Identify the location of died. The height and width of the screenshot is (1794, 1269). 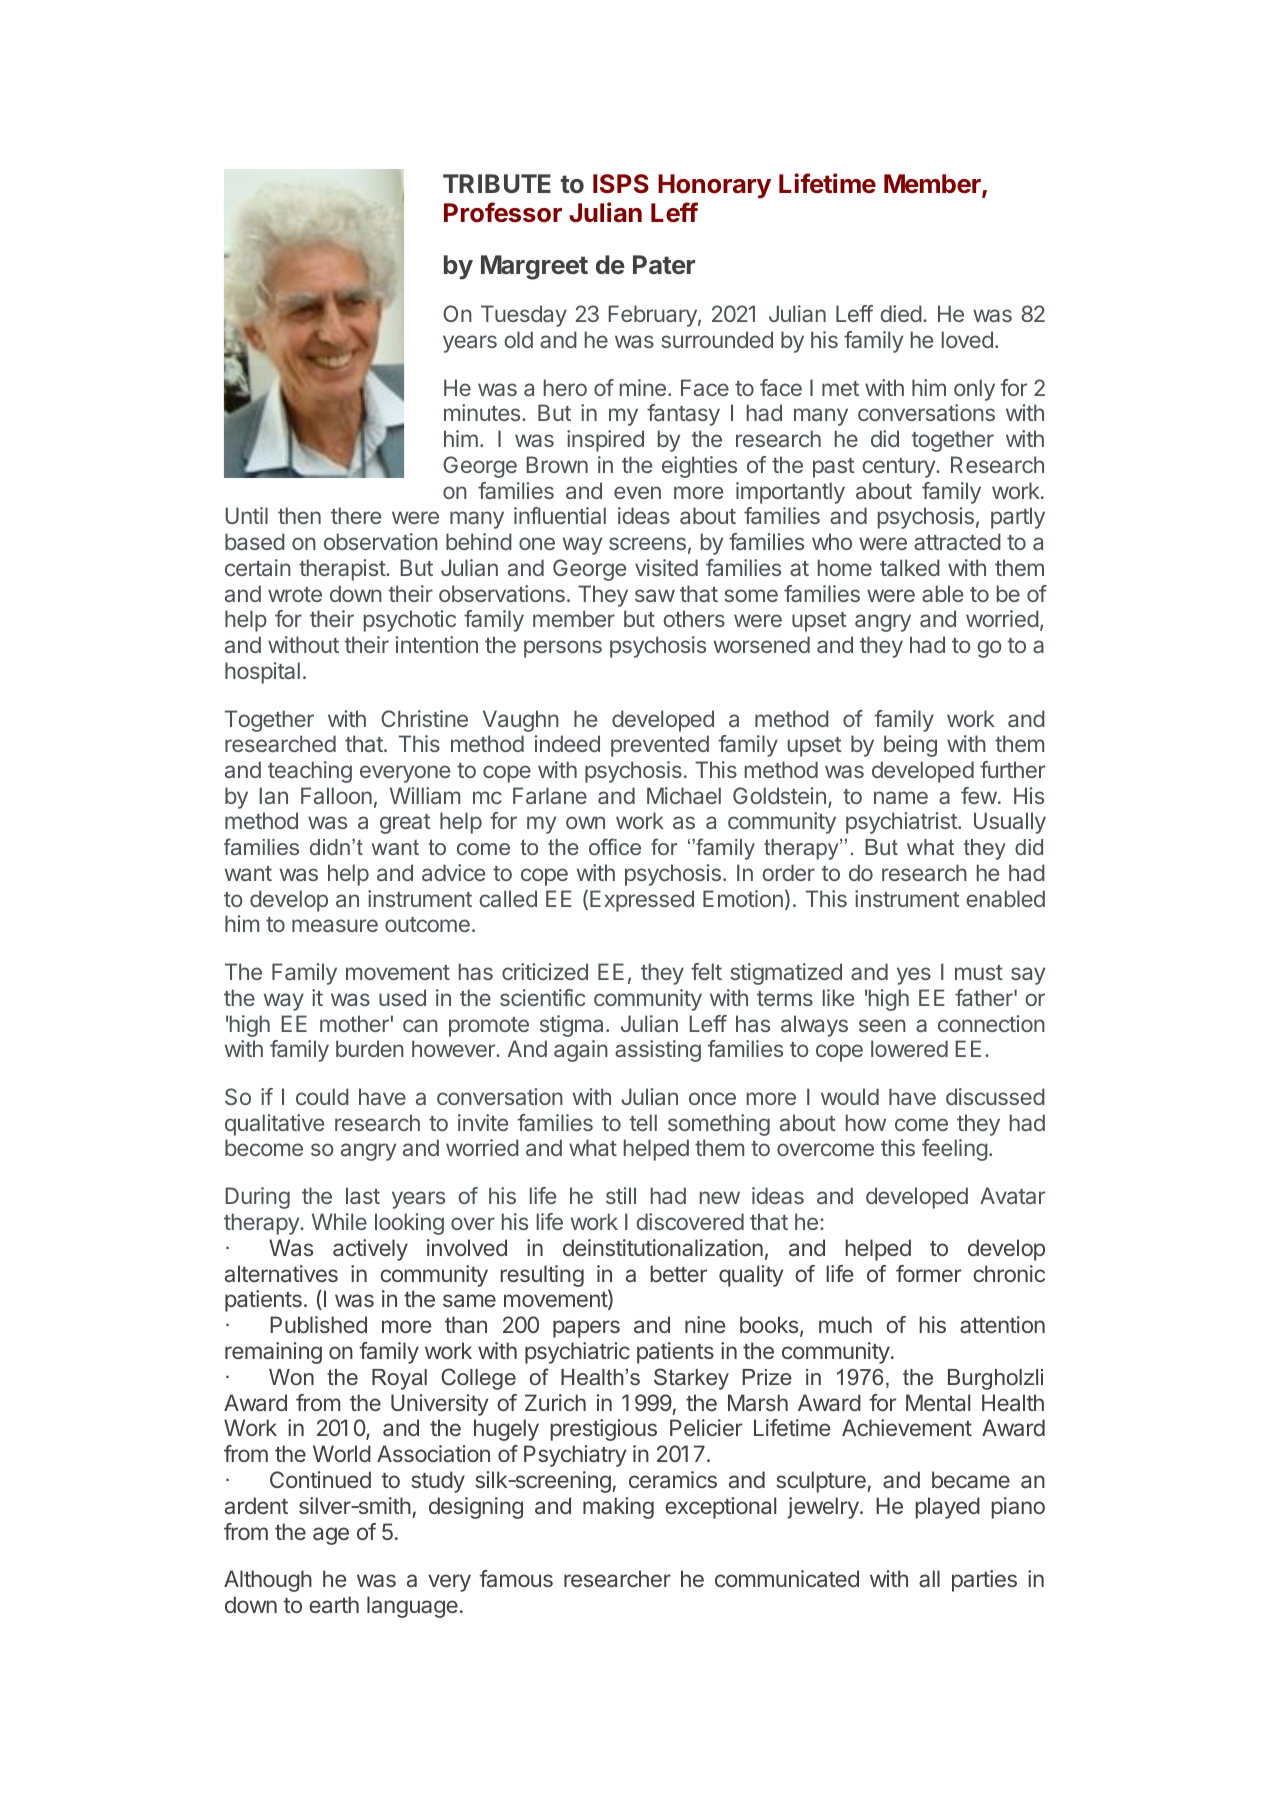
(901, 313).
